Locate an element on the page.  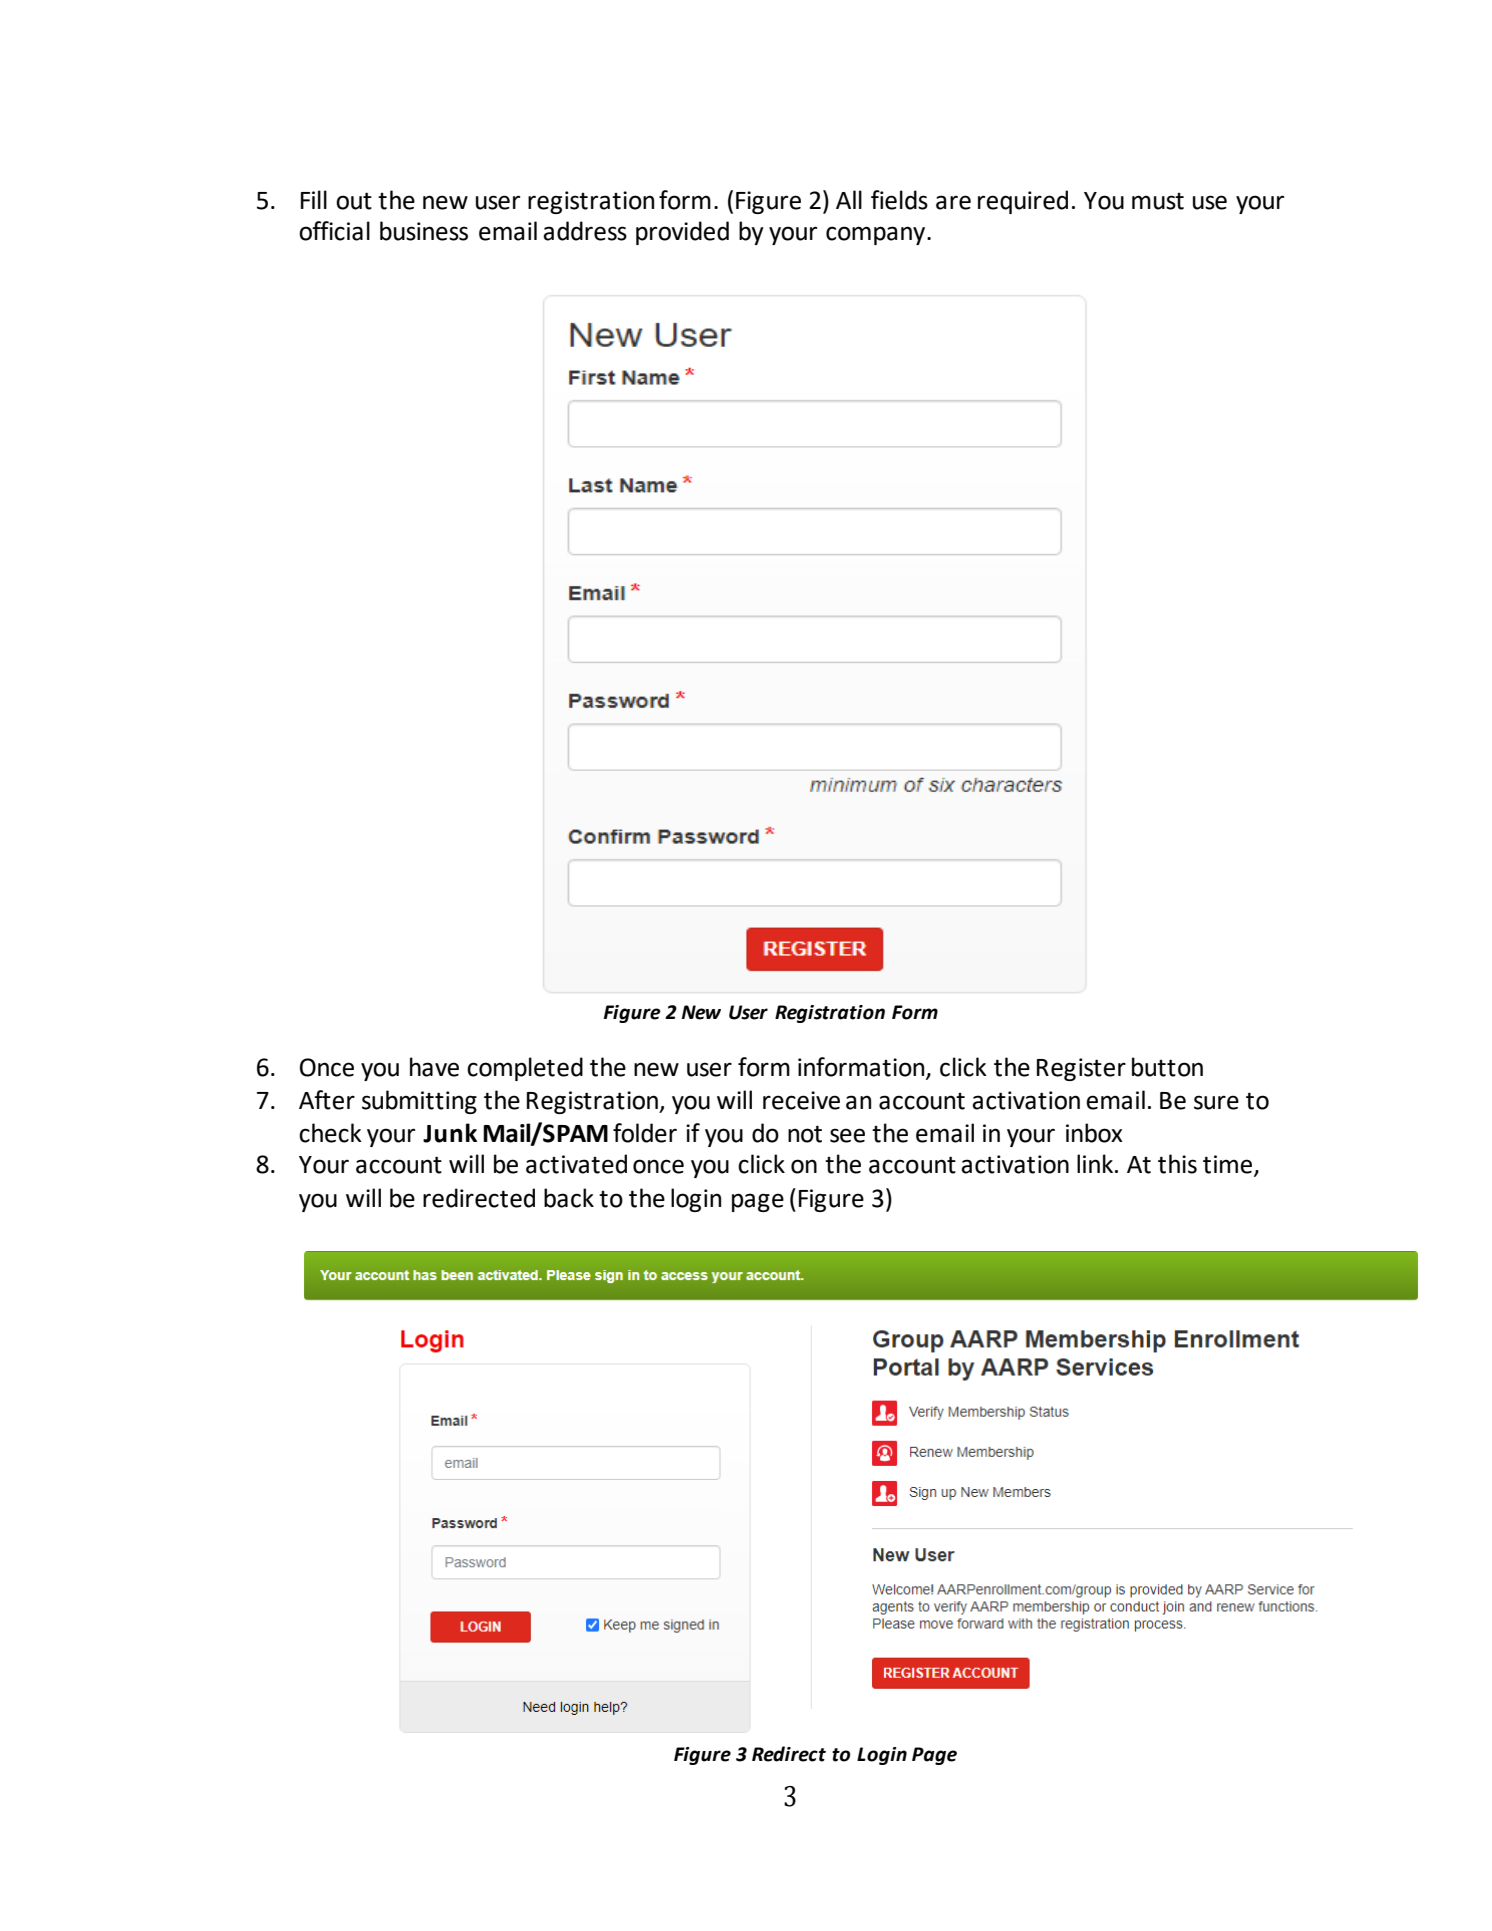
completed is located at coordinates (525, 1069).
